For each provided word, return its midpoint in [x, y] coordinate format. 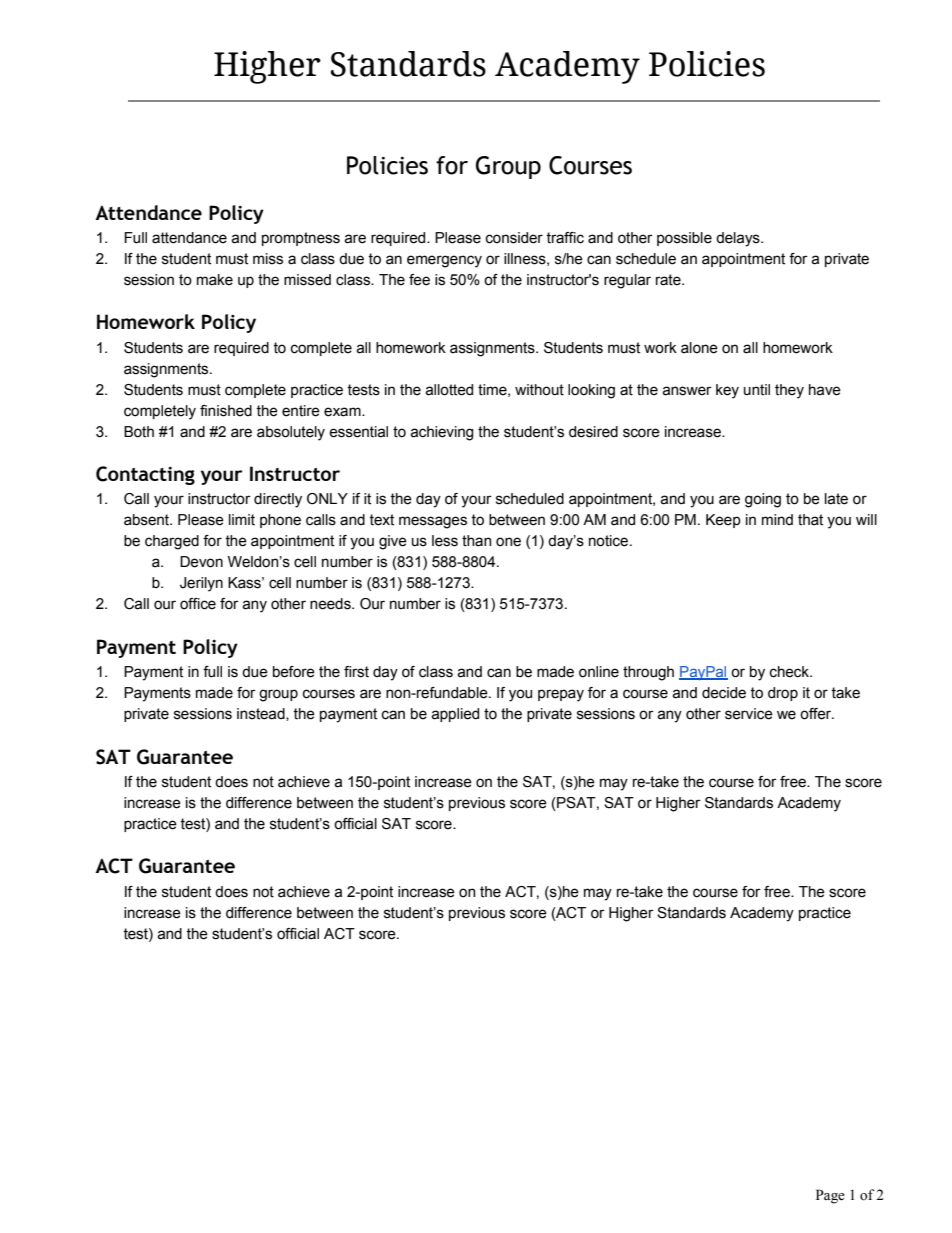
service [749, 714]
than [476, 541]
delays [739, 239]
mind [777, 520]
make [215, 280]
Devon [201, 562]
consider [514, 238]
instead [262, 714]
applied [455, 715]
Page [830, 1196]
